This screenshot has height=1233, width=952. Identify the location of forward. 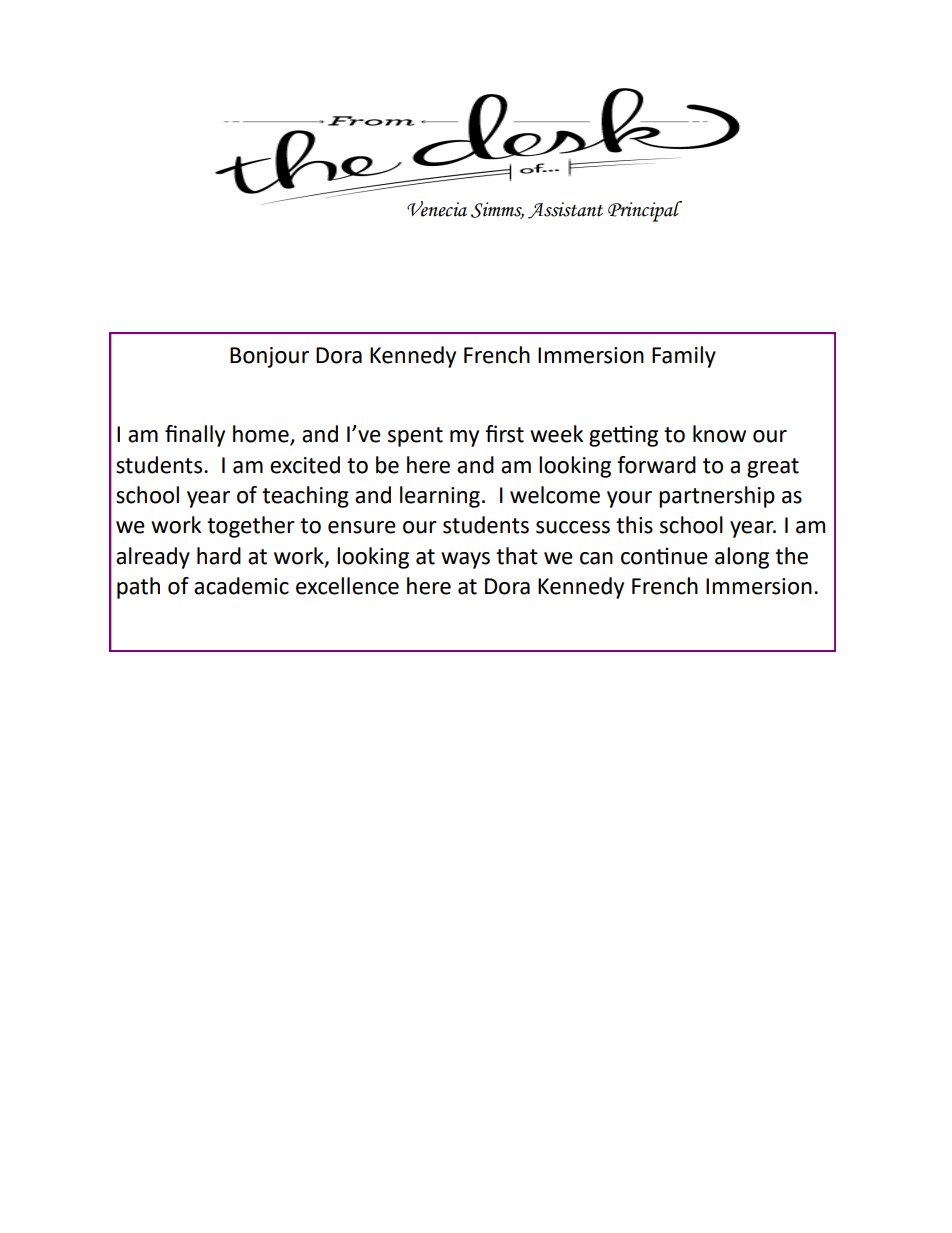
(656, 465).
